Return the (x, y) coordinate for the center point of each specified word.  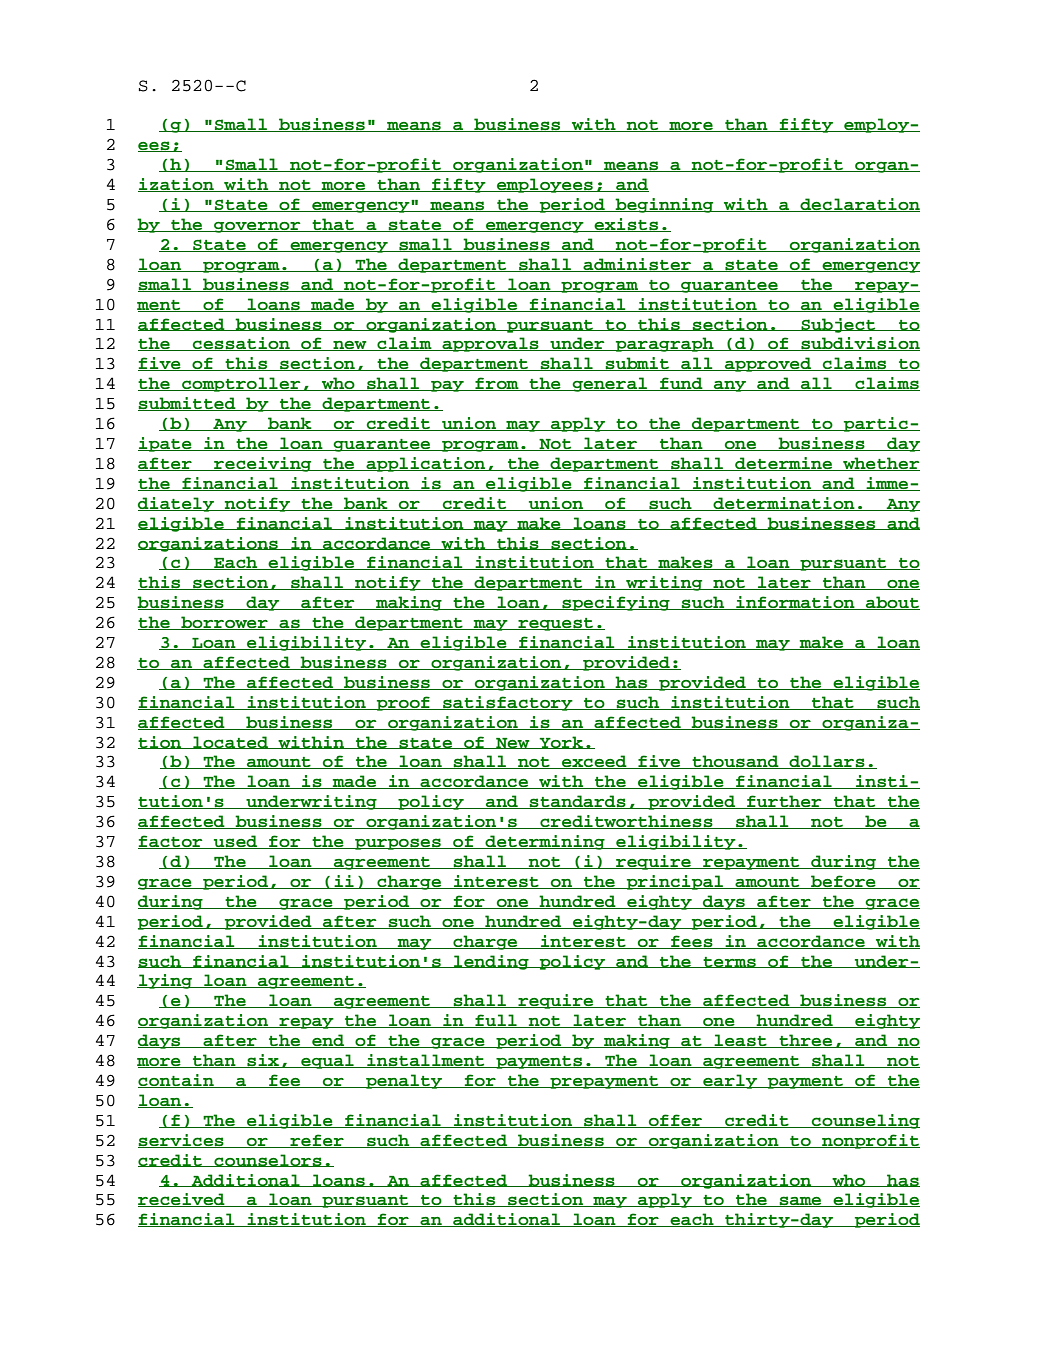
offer (675, 1121)
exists (626, 225)
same (800, 1201)
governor (257, 227)
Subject (838, 325)
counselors (268, 1160)
